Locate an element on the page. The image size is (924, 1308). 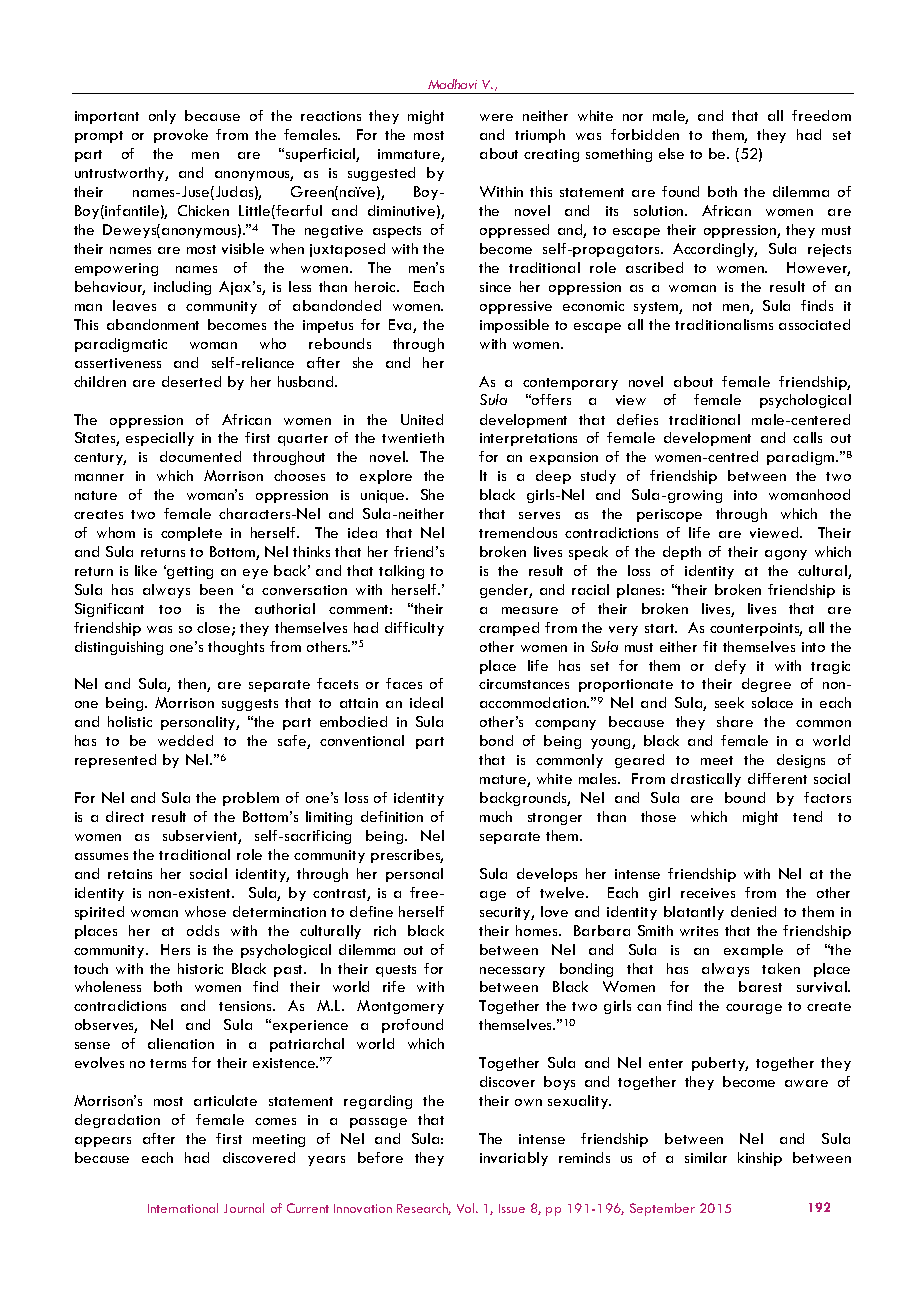
International is located at coordinates (183, 1208).
